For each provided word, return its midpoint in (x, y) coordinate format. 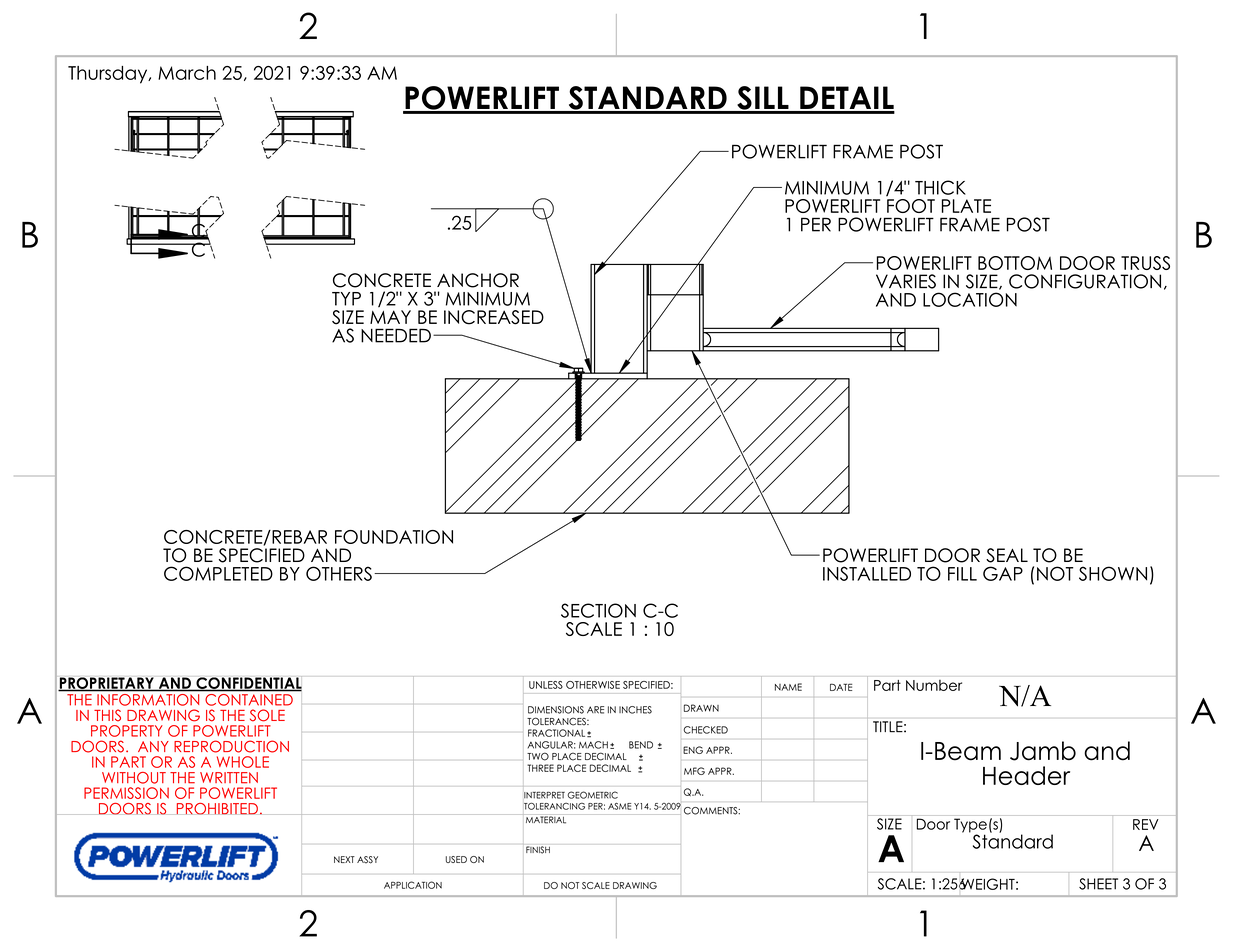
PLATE (966, 206)
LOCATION (970, 299)
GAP (1003, 573)
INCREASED (494, 317)
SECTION (598, 610)
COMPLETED (218, 573)
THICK (940, 187)
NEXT (344, 859)
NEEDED (396, 335)
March (187, 73)
